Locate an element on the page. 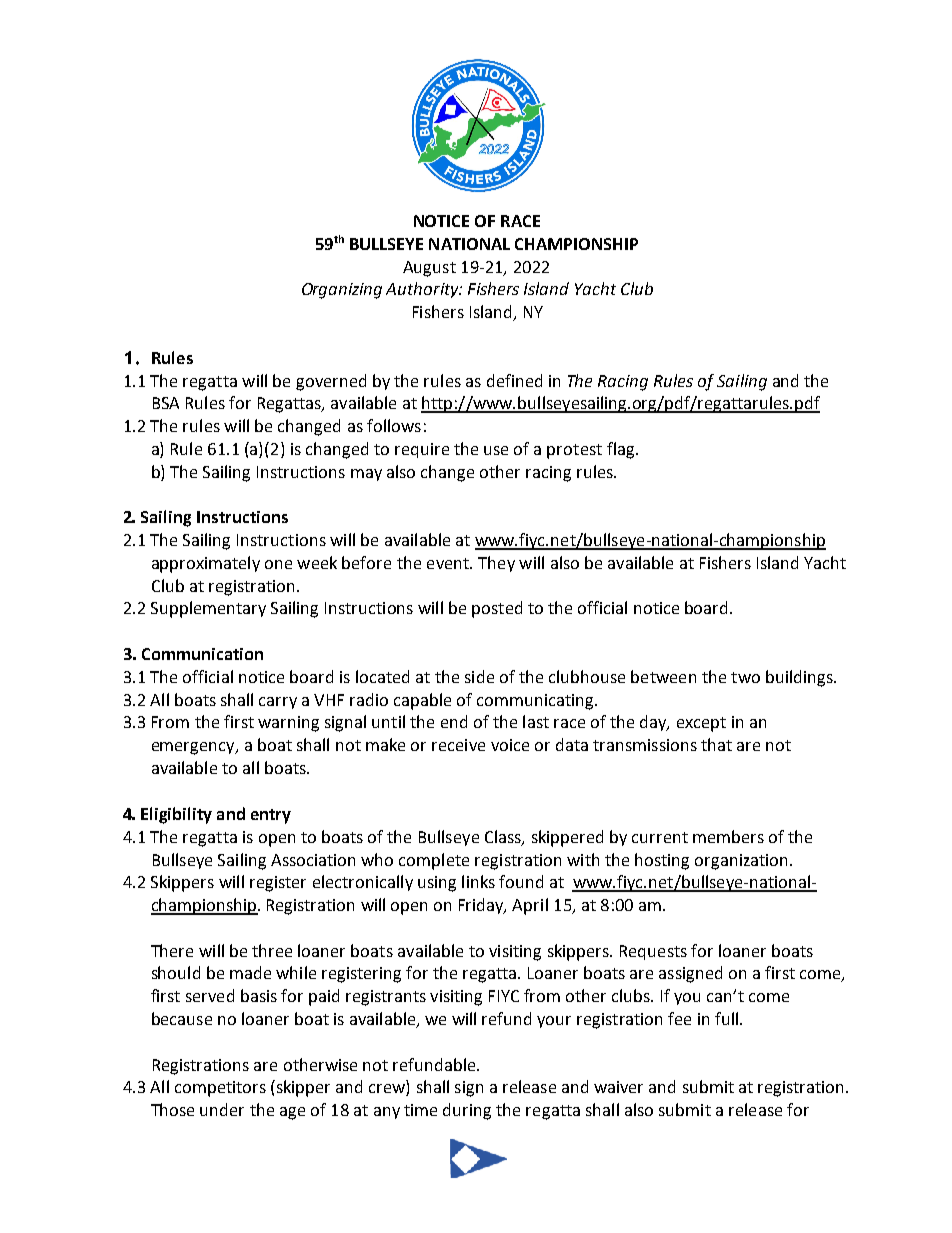  competitors is located at coordinates (220, 1089).
